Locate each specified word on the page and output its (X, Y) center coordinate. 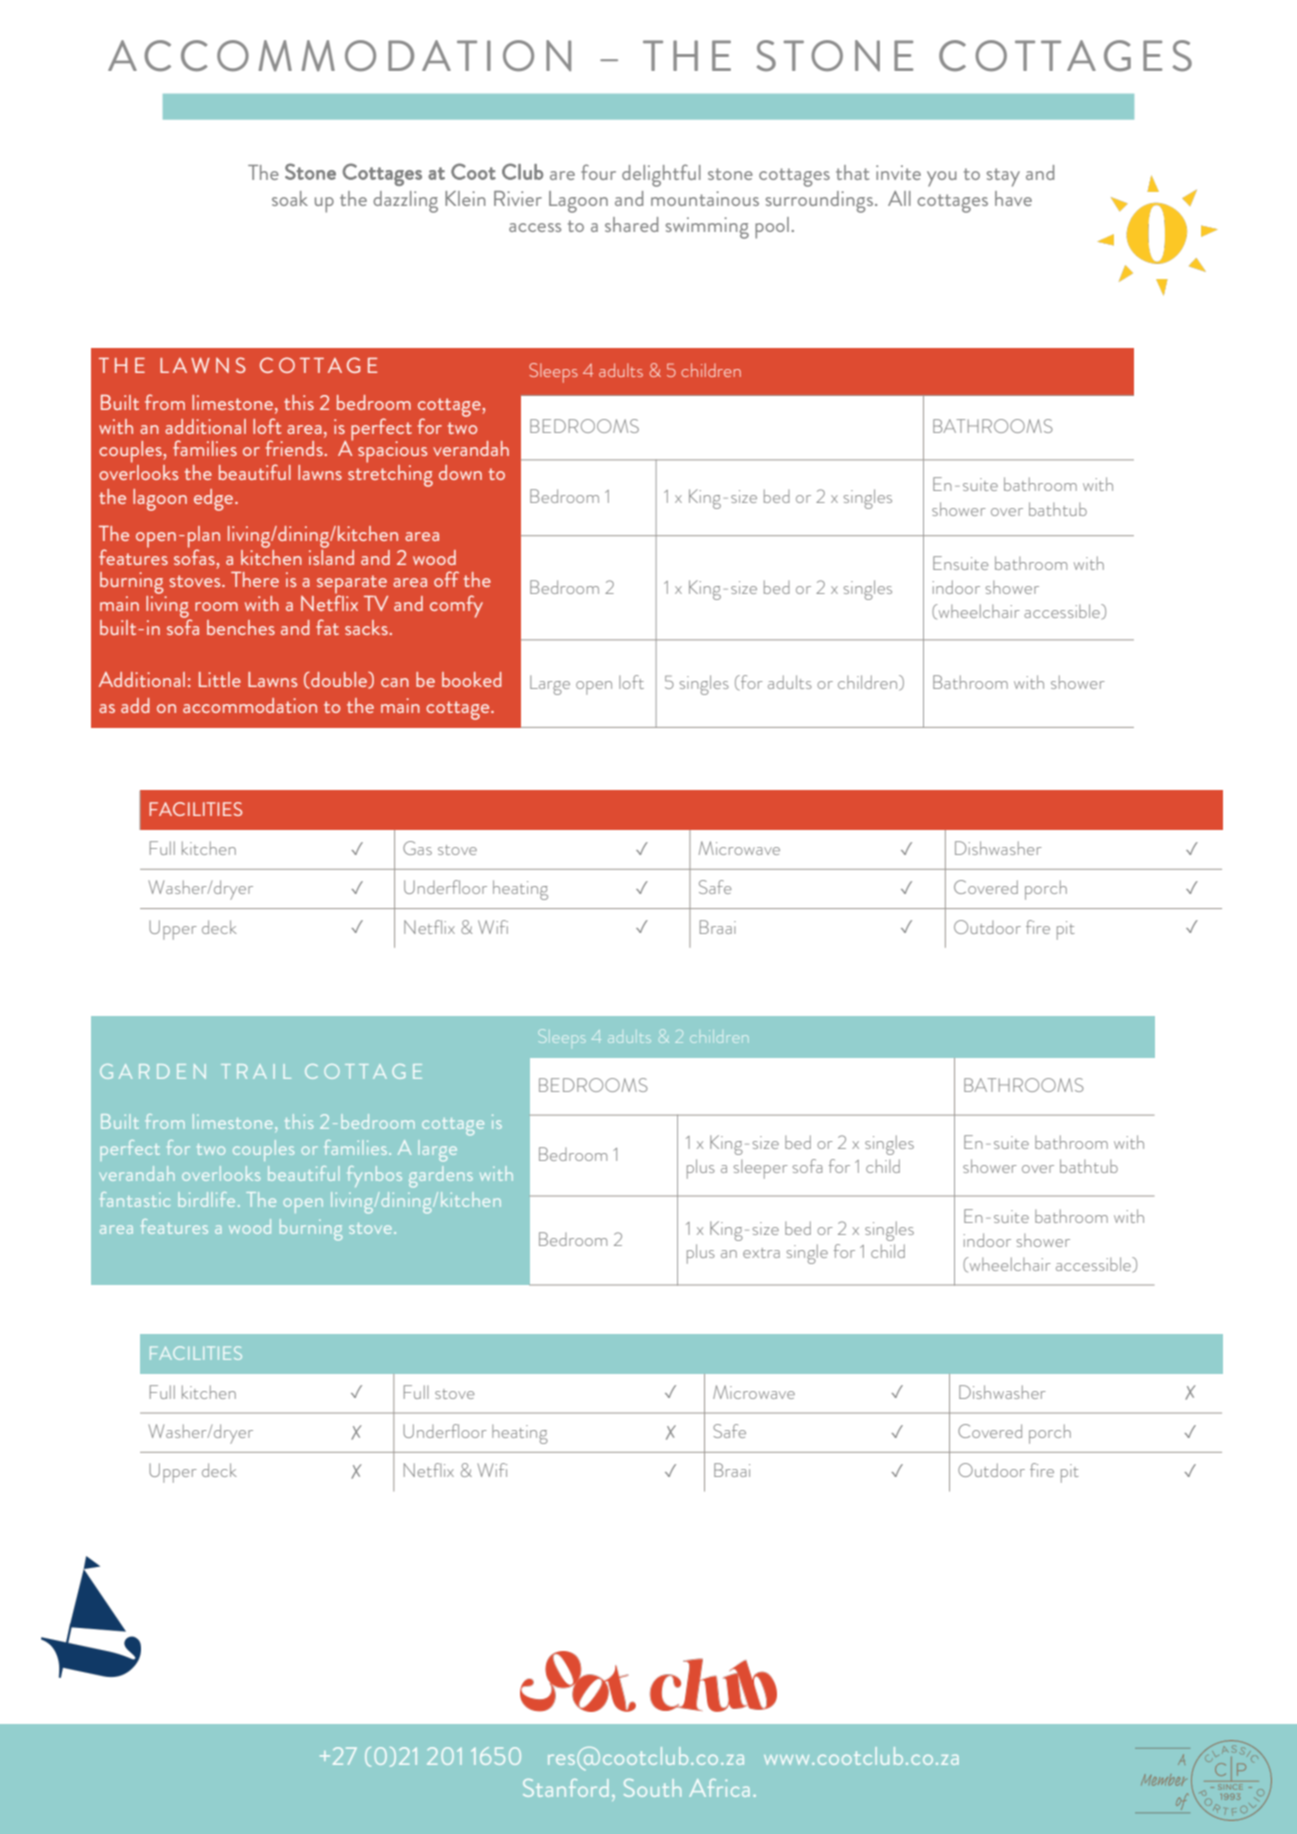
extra (761, 1253)
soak (290, 198)
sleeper (761, 1169)
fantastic (135, 1199)
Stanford (565, 1788)
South (652, 1788)
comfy (456, 606)
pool (772, 228)
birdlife (206, 1199)
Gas (417, 848)
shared (631, 224)
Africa (719, 1788)
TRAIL (256, 1071)
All (899, 198)
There (255, 579)
